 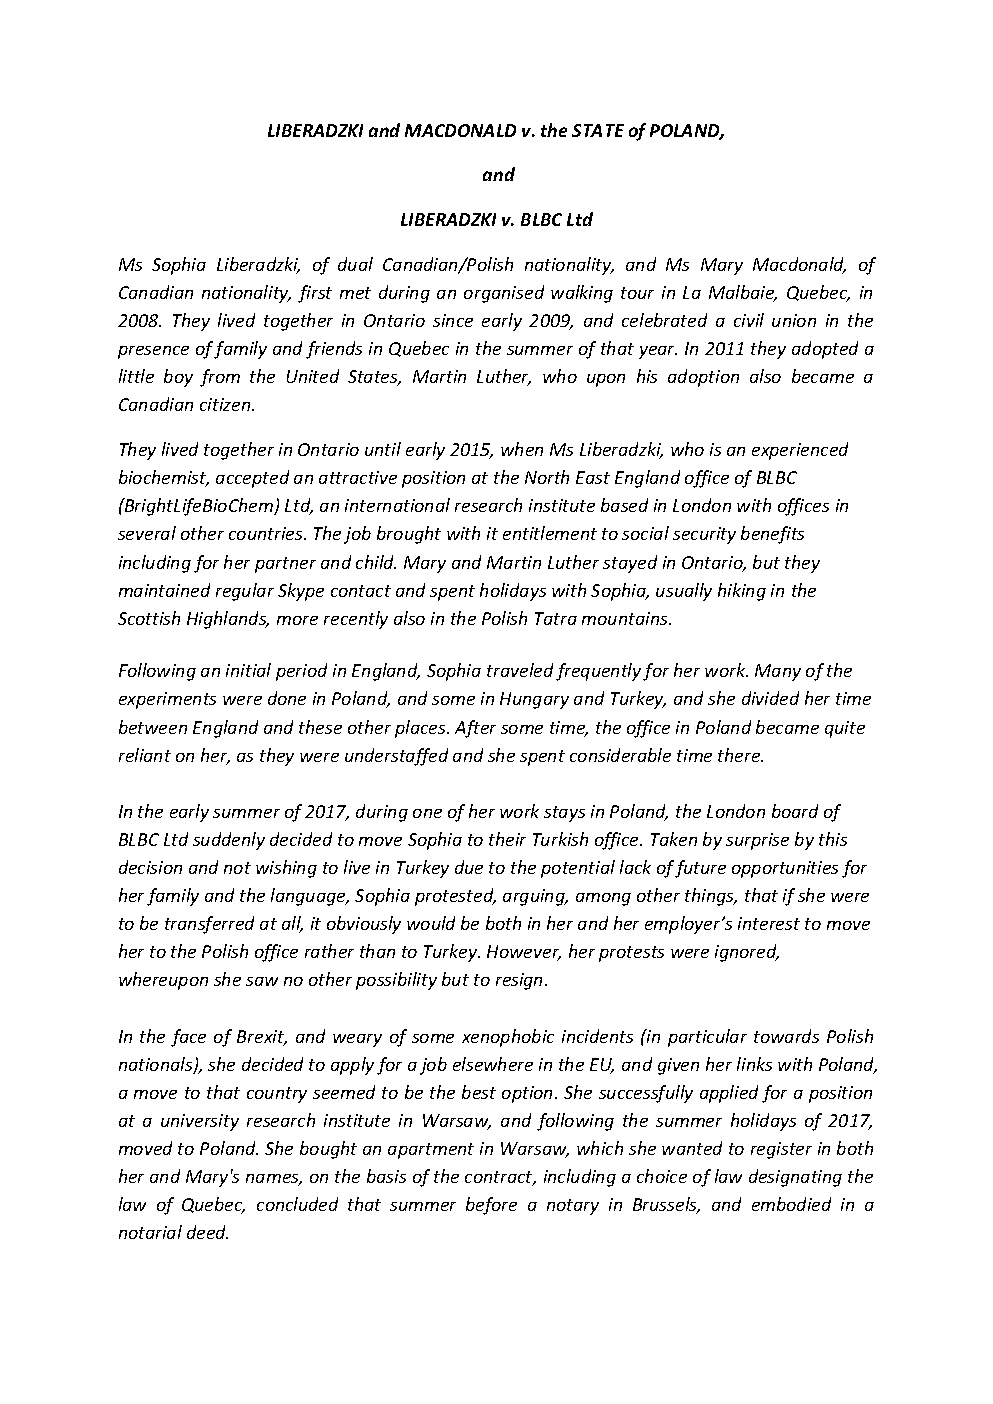 What do you see at coordinates (207, 1232) in the page?
I see `deed` at bounding box center [207, 1232].
